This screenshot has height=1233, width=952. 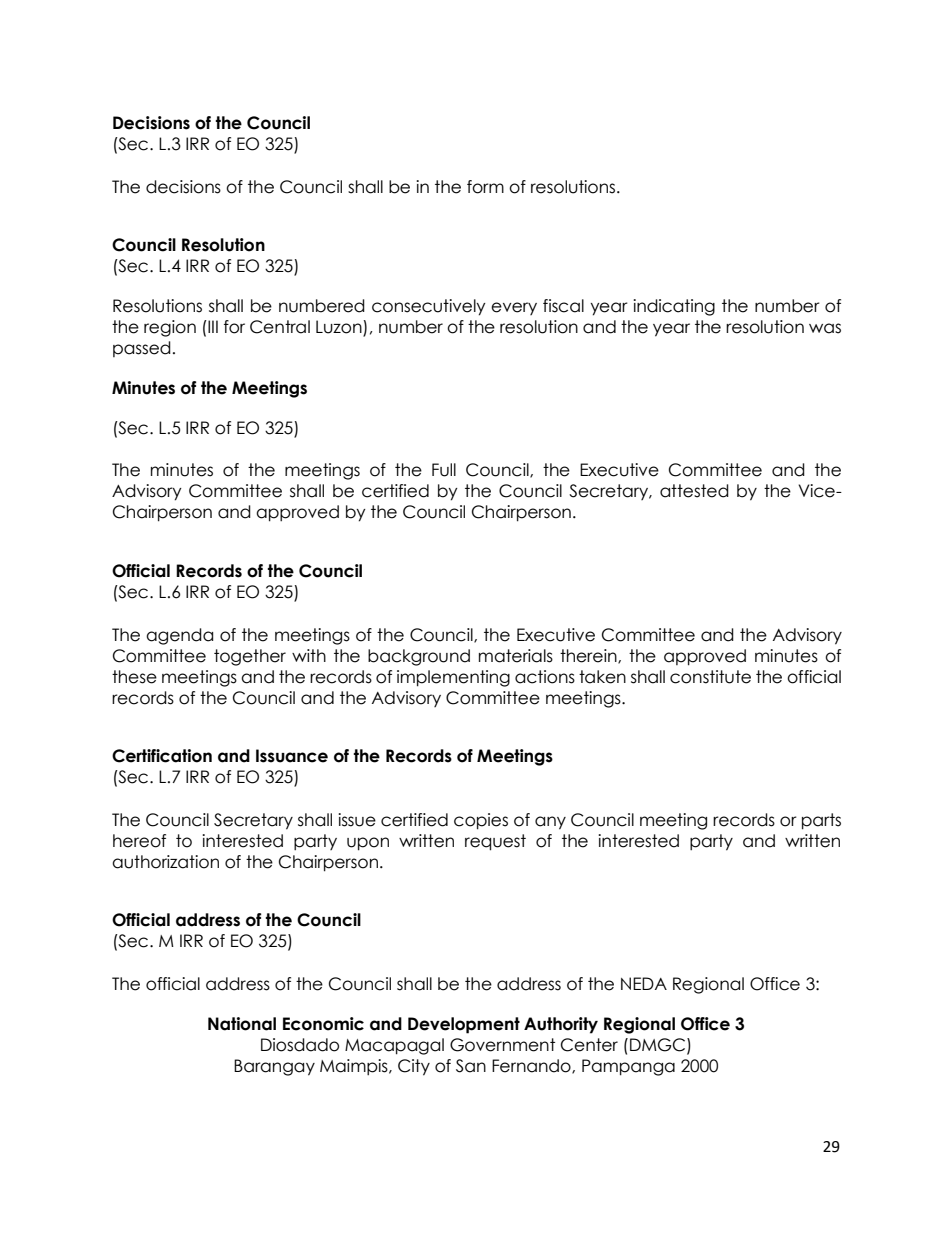 I want to click on NEDA, so click(x=644, y=983).
